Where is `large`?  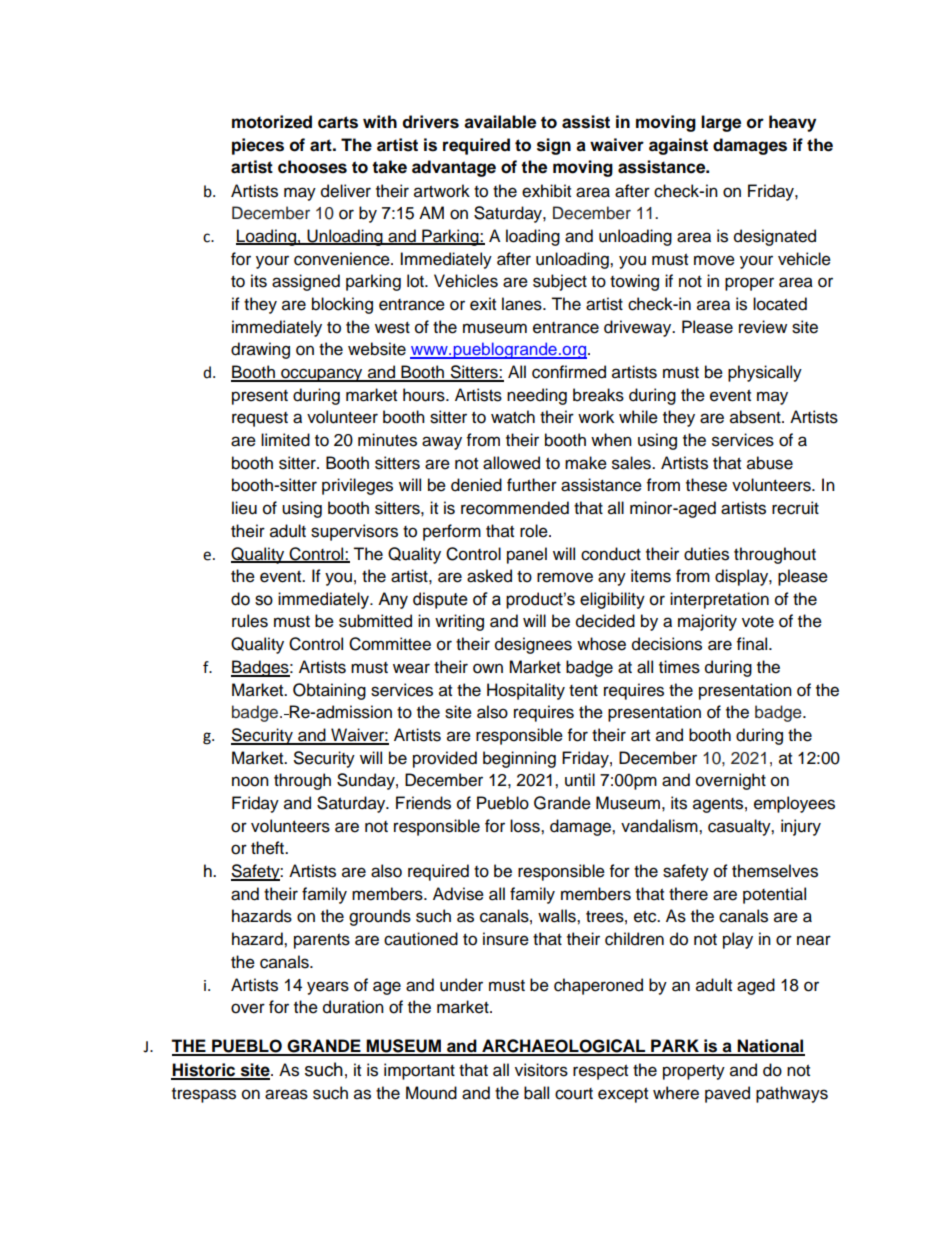
large is located at coordinates (721, 123).
